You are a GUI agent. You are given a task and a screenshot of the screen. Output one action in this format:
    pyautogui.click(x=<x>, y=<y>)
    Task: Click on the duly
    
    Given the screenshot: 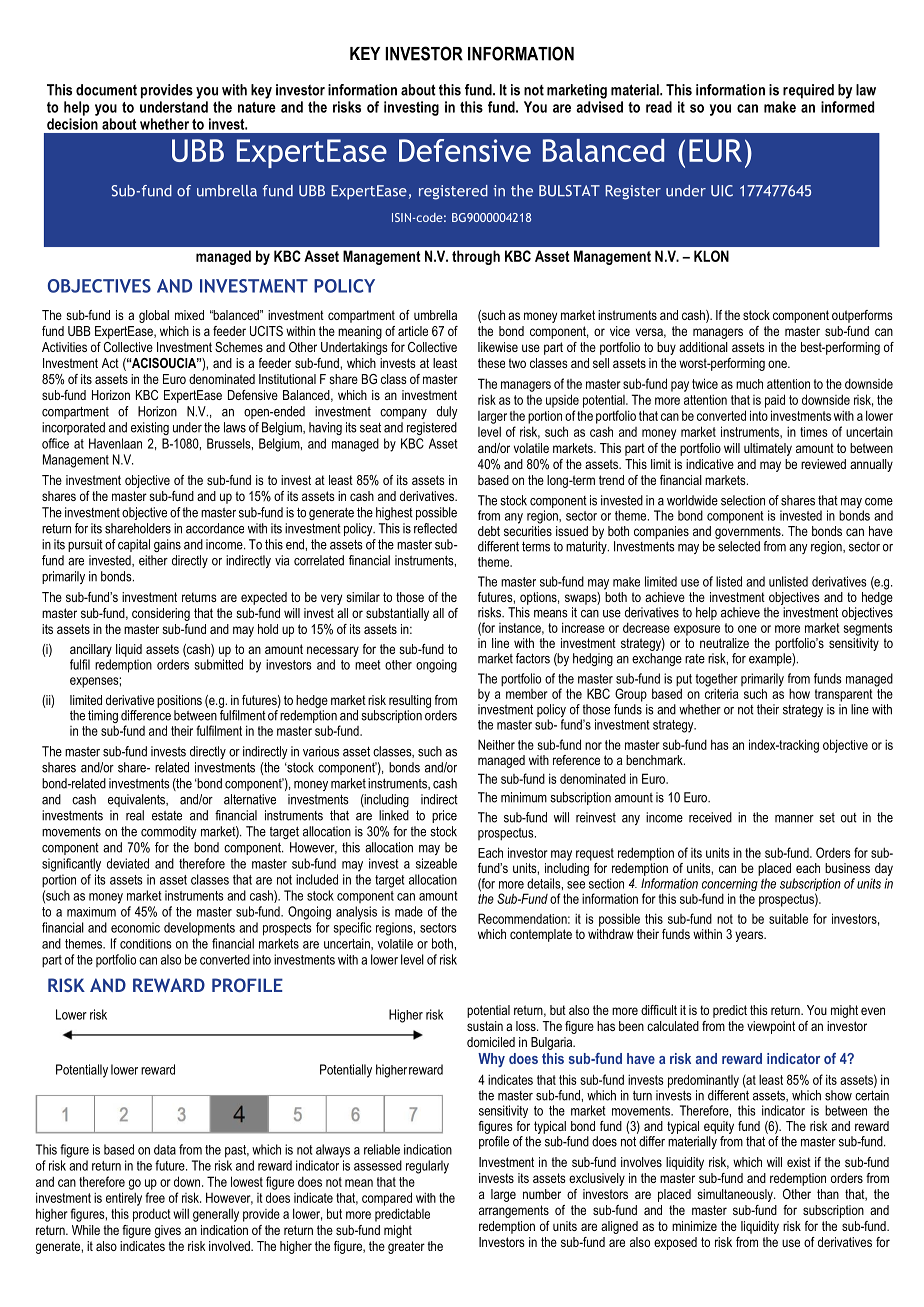 What is the action you would take?
    pyautogui.click(x=447, y=412)
